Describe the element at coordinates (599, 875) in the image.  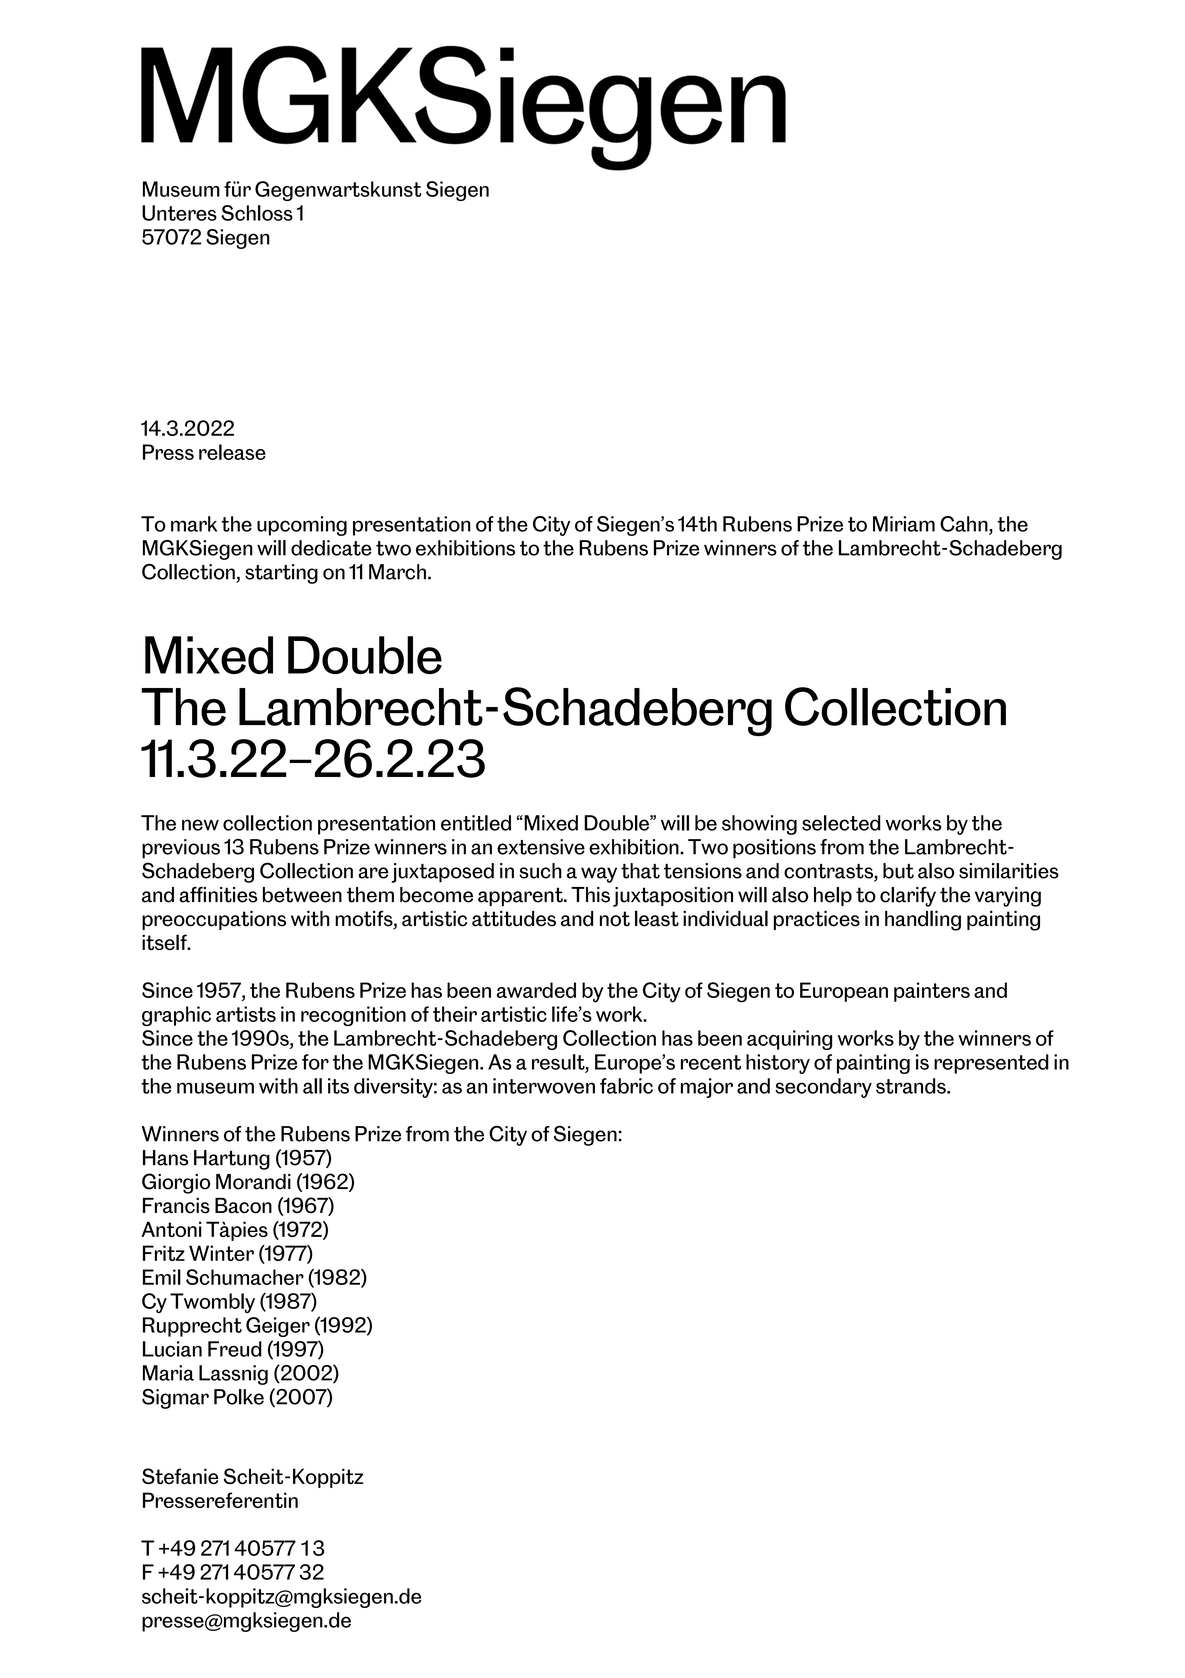
I see `way` at that location.
